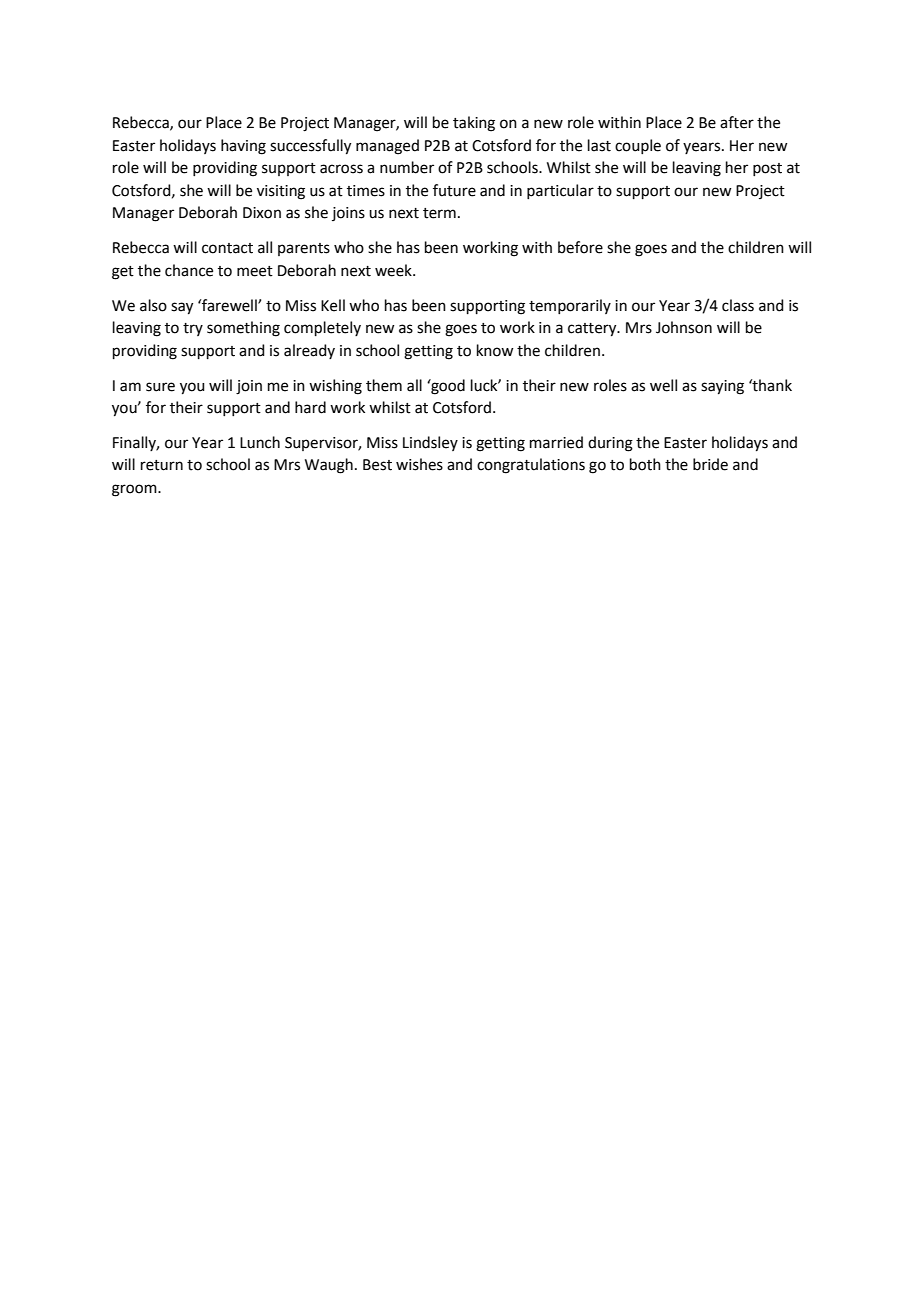 This screenshot has height=1308, width=924. Describe the element at coordinates (560, 191) in the screenshot. I see `particular` at that location.
